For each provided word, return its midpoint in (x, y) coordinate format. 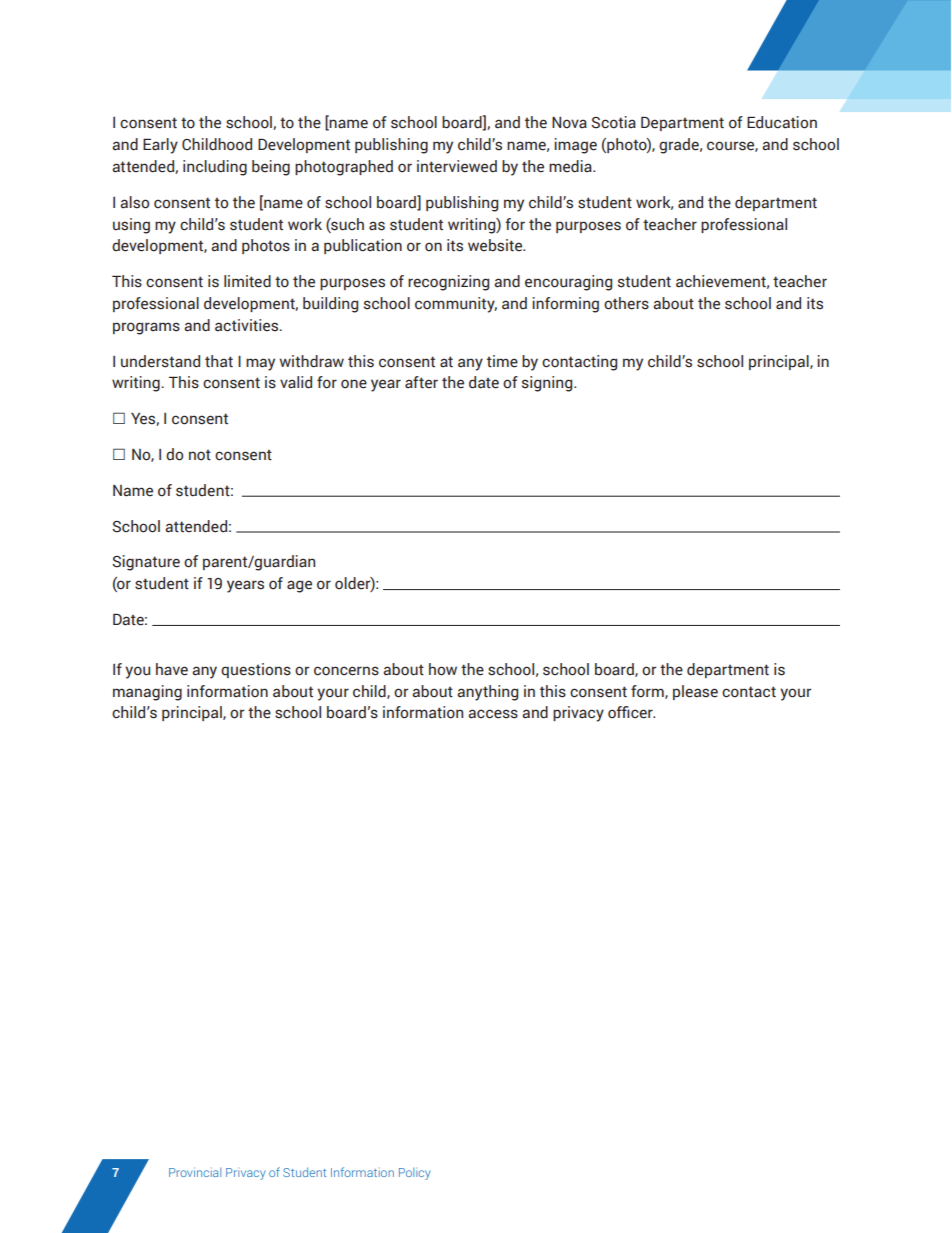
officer (631, 712)
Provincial (195, 1172)
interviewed (457, 166)
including (215, 168)
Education (782, 122)
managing (147, 693)
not (200, 455)
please (695, 692)
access (493, 714)
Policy (415, 1174)
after (421, 382)
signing (548, 384)
